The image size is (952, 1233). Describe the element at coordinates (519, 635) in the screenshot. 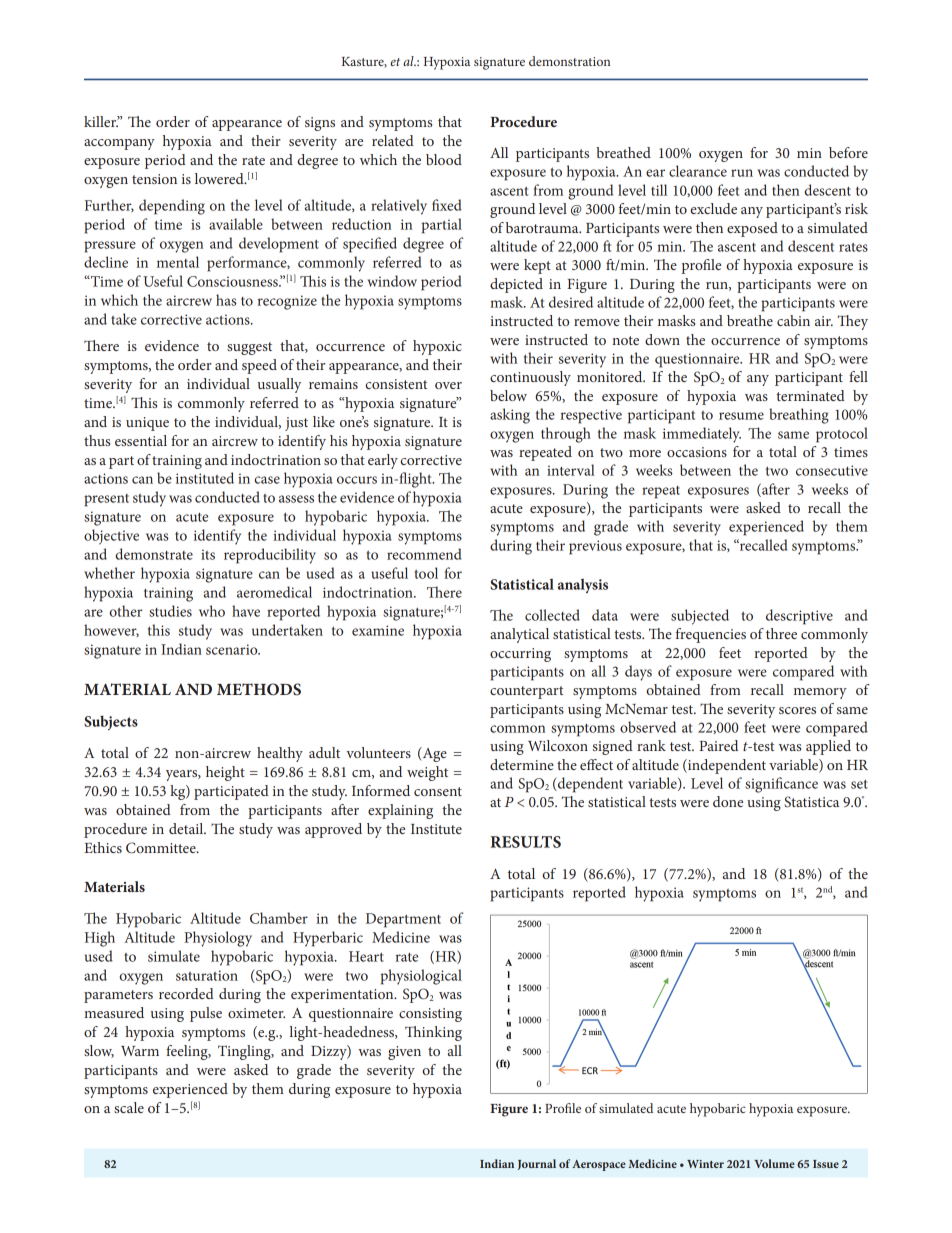

I see `analytical` at that location.
